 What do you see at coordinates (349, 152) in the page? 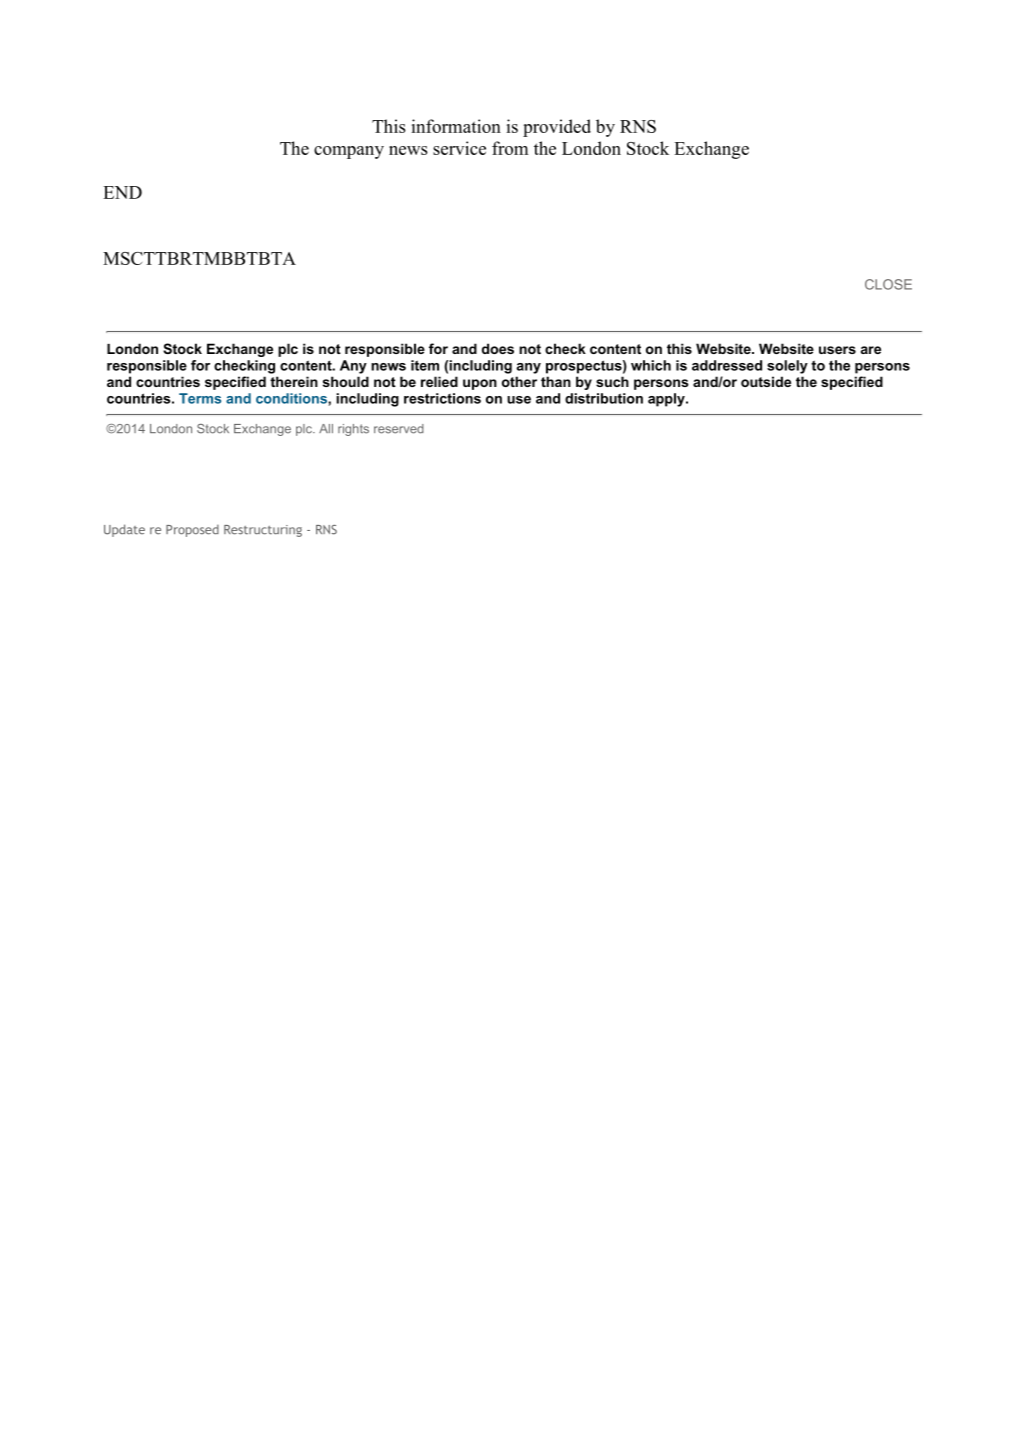
I see `company` at bounding box center [349, 152].
